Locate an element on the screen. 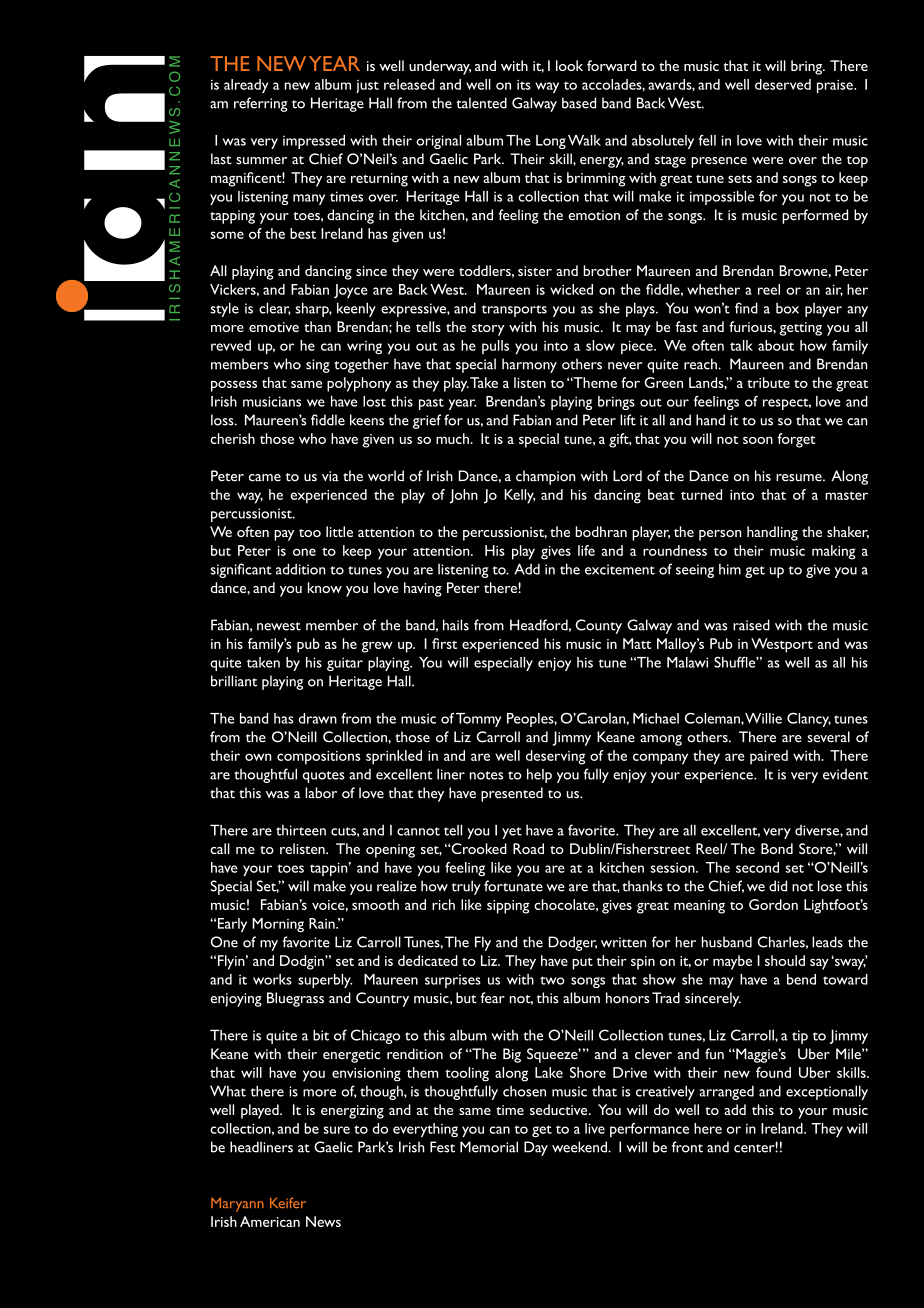  deserved is located at coordinates (783, 84).
